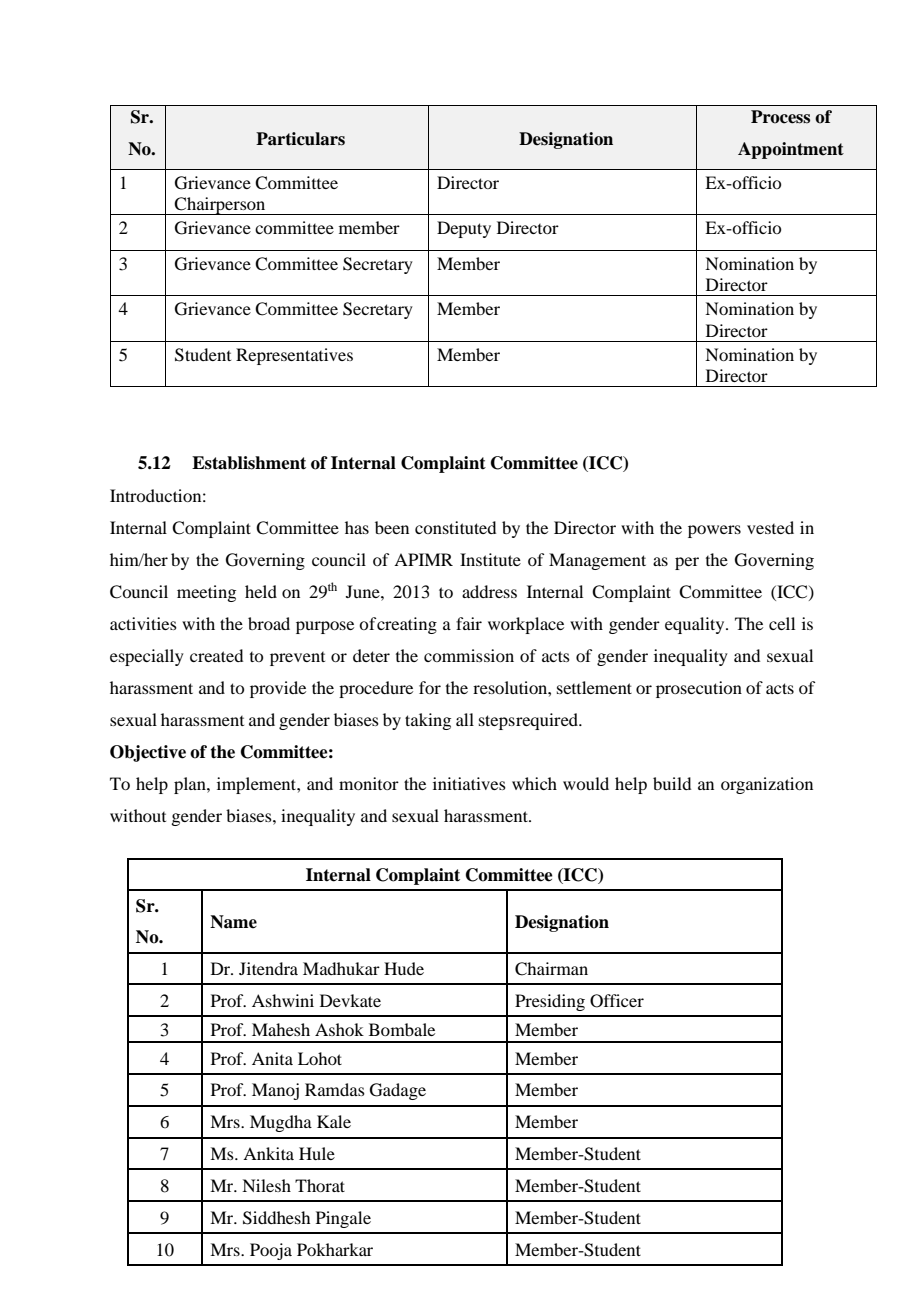 The width and height of the screenshot is (924, 1307). What do you see at coordinates (714, 531) in the screenshot?
I see `powers` at bounding box center [714, 531].
